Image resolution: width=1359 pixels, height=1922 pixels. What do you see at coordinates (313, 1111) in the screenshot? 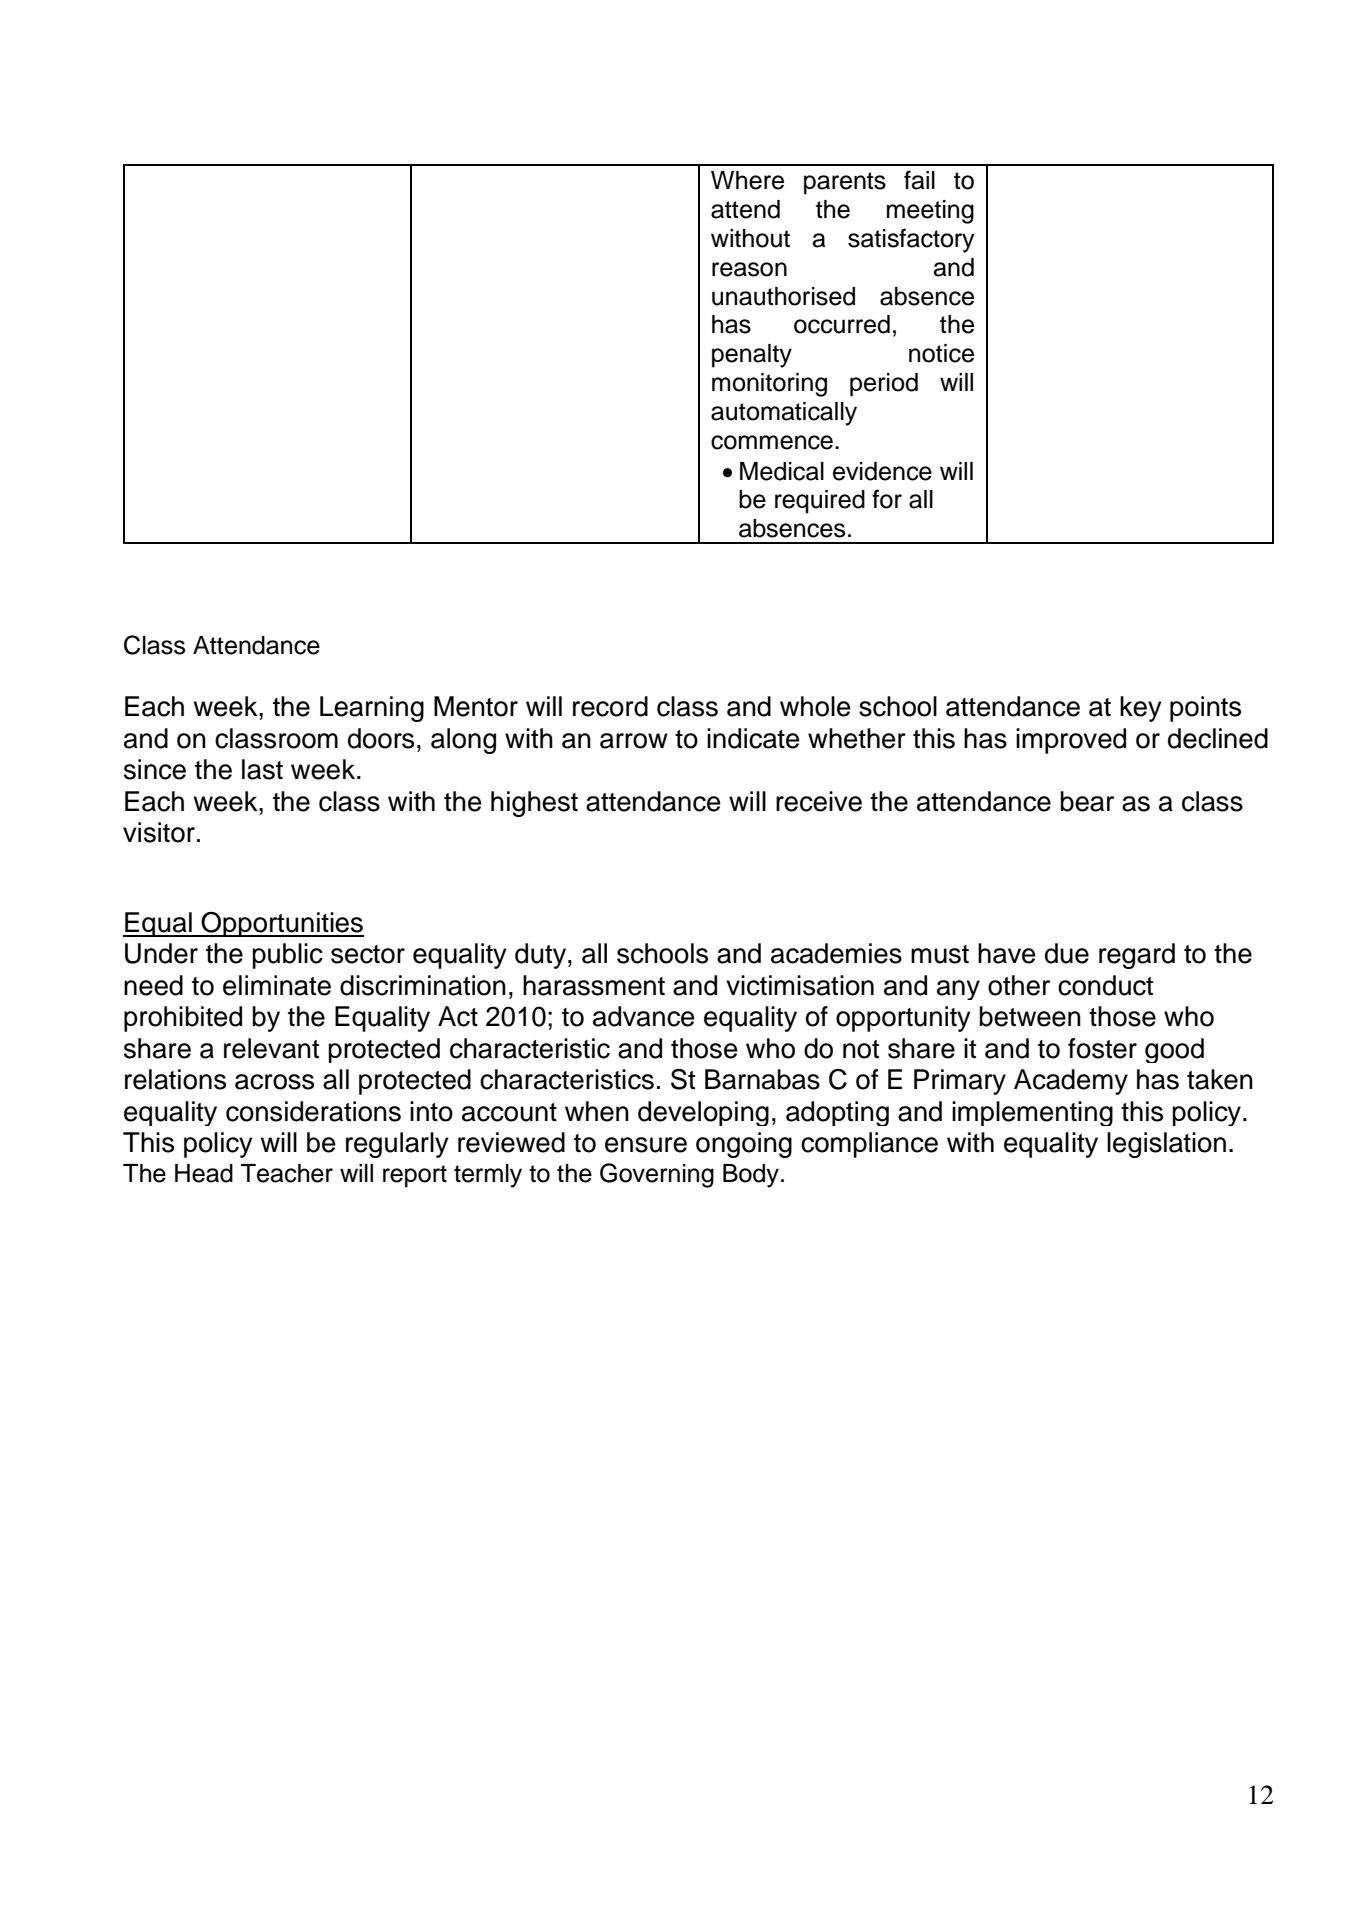
I see `considerations` at bounding box center [313, 1111].
